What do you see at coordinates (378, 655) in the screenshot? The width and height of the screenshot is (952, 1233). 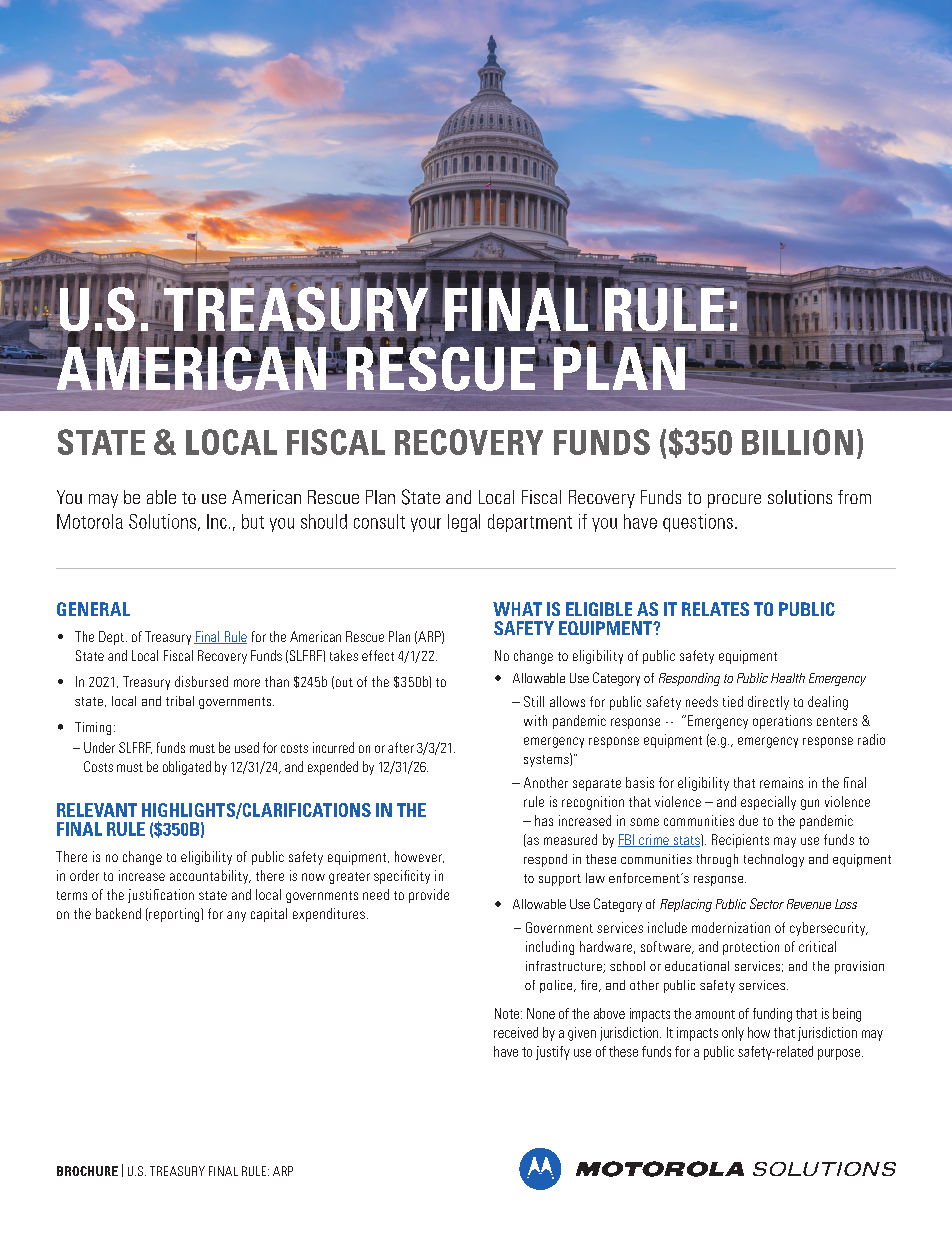 I see `effect` at bounding box center [378, 655].
